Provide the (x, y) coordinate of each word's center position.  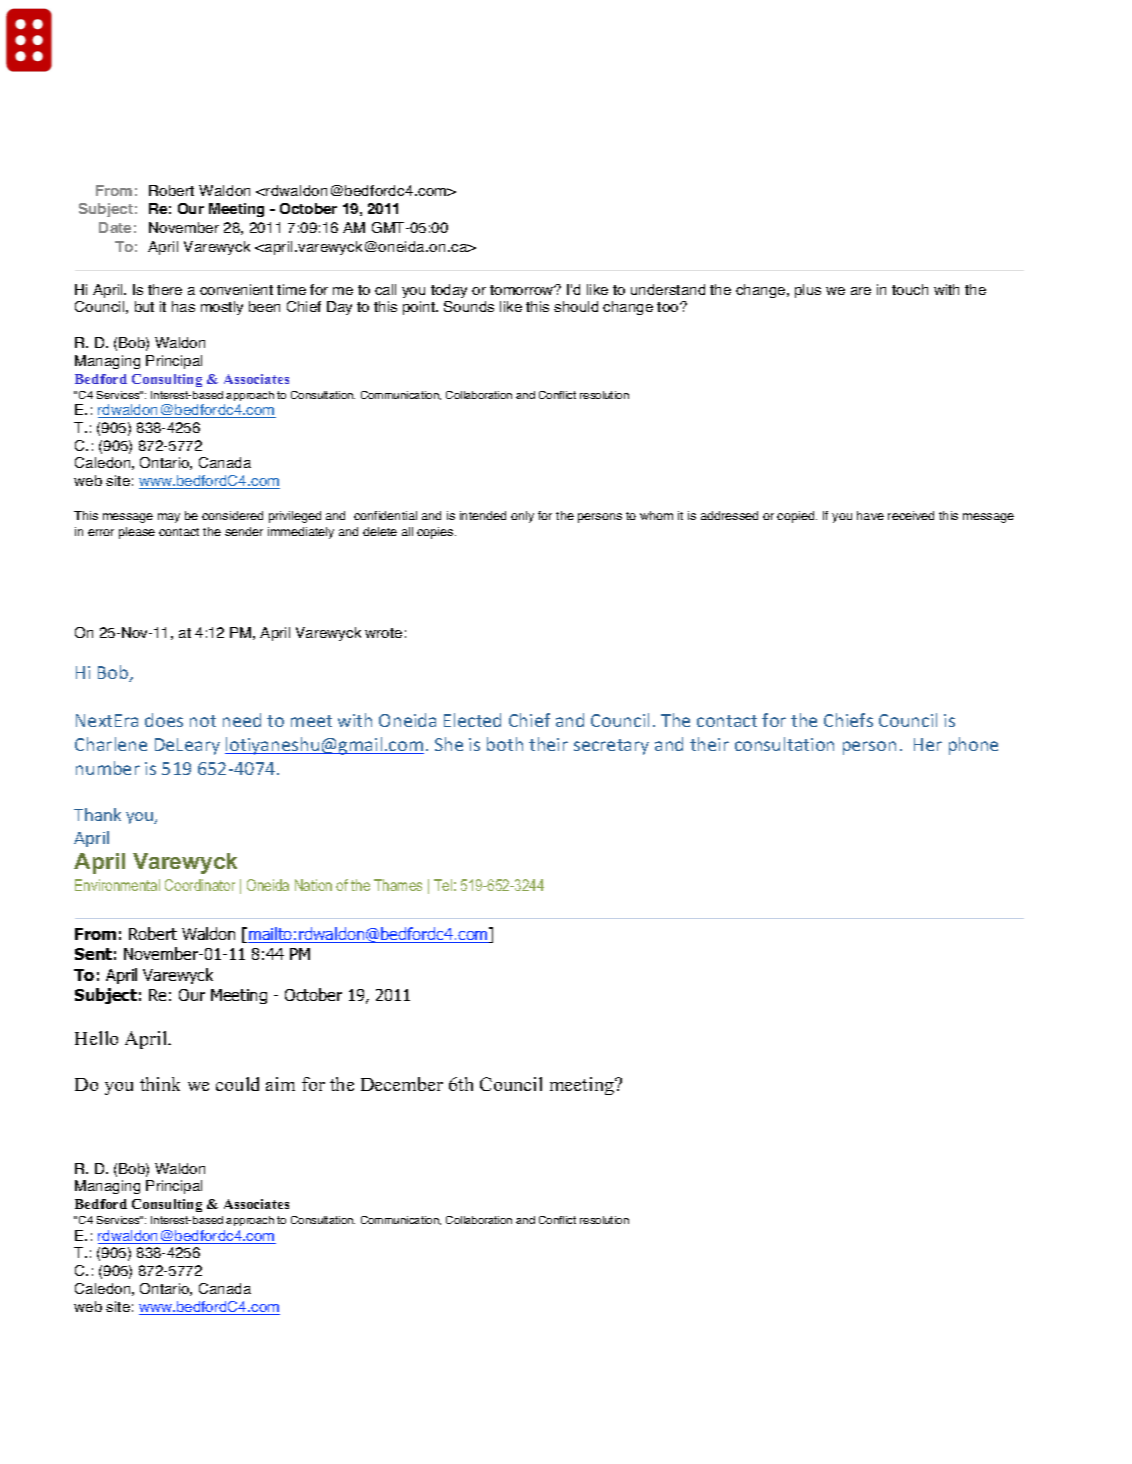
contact (179, 532)
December (402, 1084)
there (165, 289)
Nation (313, 885)
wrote (383, 633)
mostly (222, 308)
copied (797, 517)
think (160, 1084)
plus (808, 291)
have (870, 515)
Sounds (469, 306)
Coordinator (200, 885)
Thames (398, 885)
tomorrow (523, 290)
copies (436, 533)
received (911, 515)
